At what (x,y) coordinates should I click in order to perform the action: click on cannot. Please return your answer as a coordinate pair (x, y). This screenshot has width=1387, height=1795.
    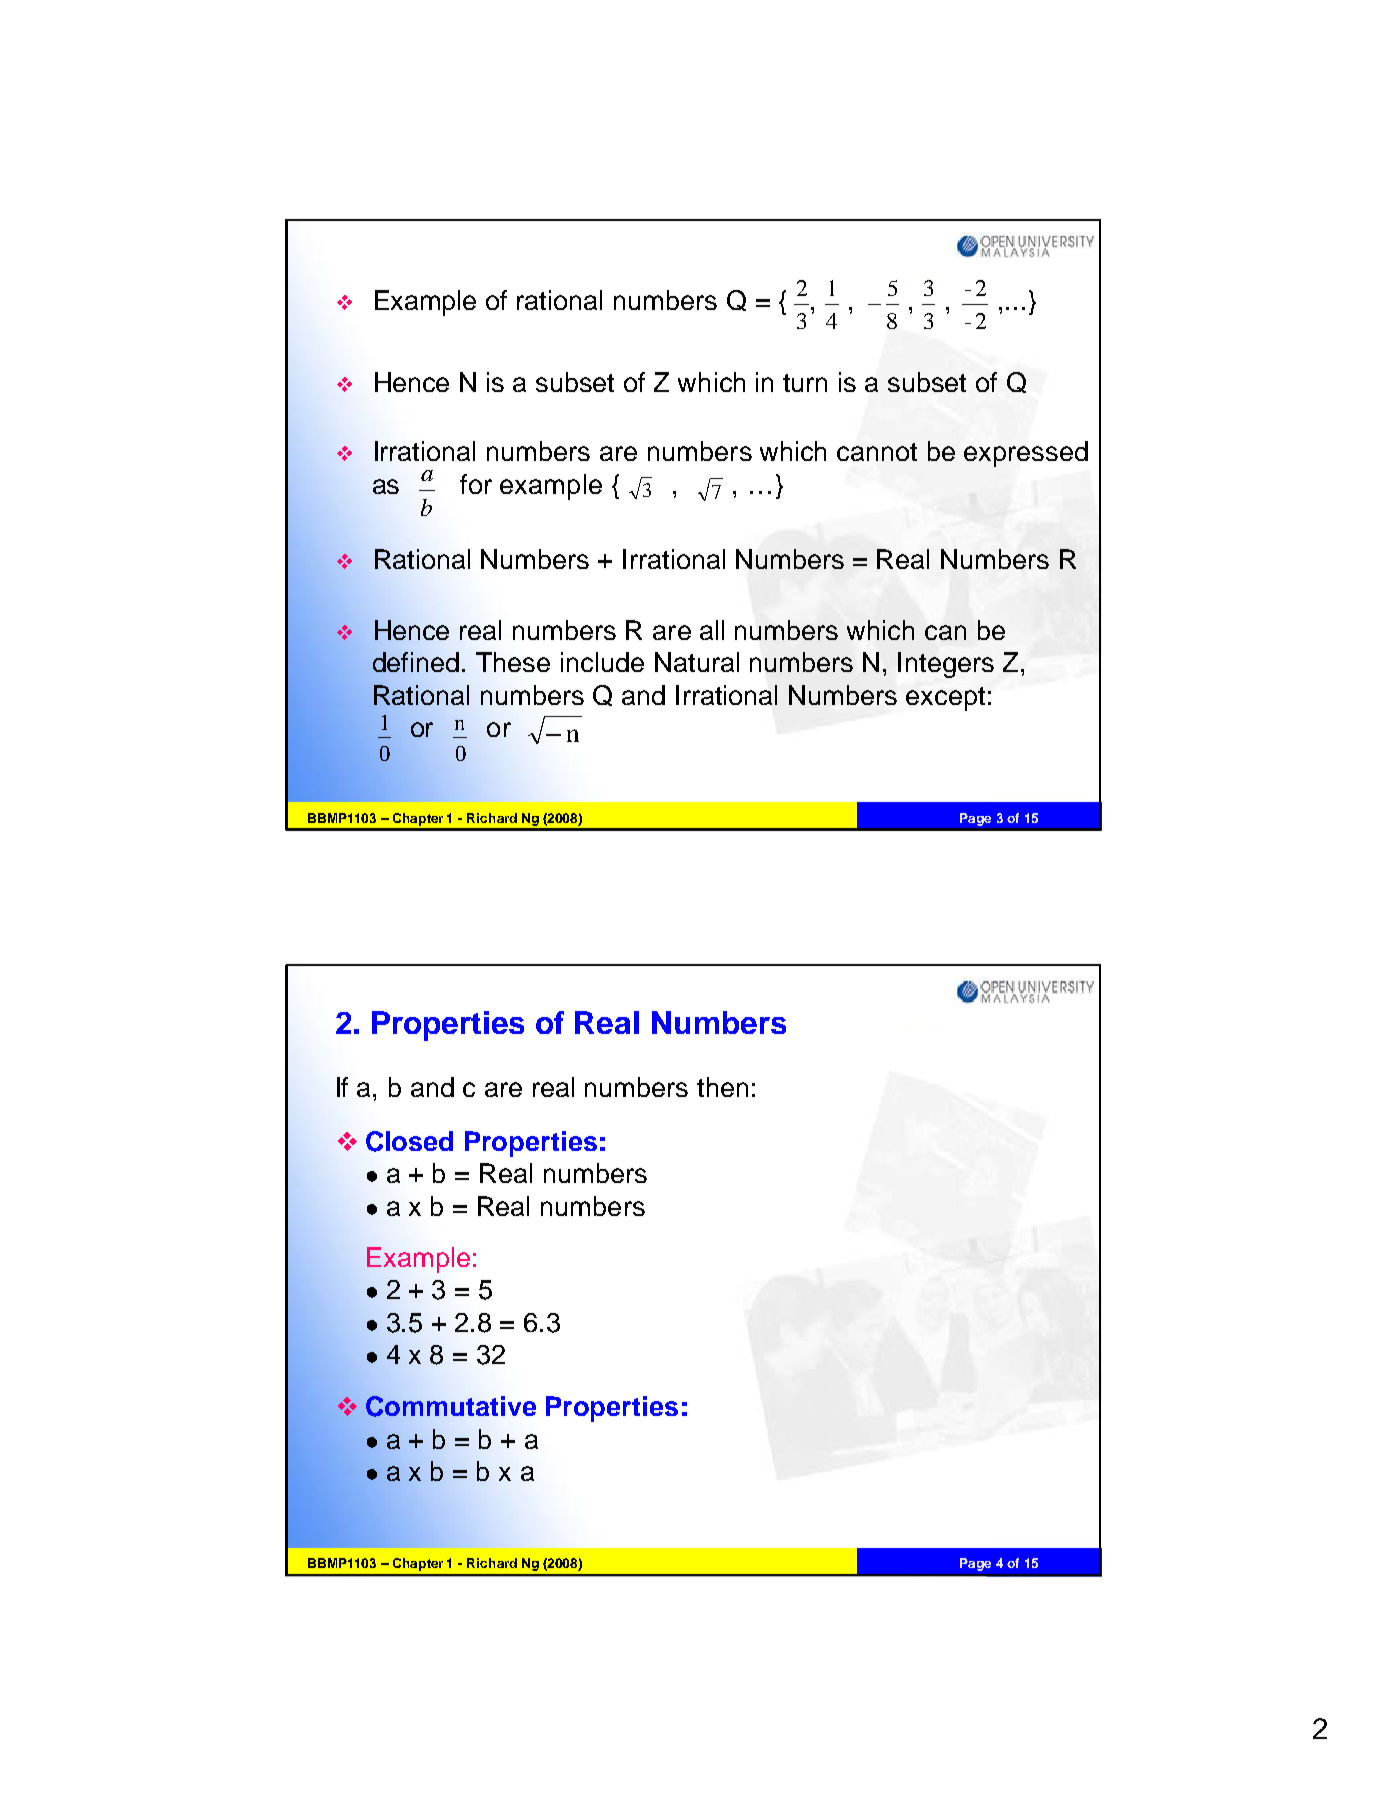
    Looking at the image, I should click on (877, 452).
